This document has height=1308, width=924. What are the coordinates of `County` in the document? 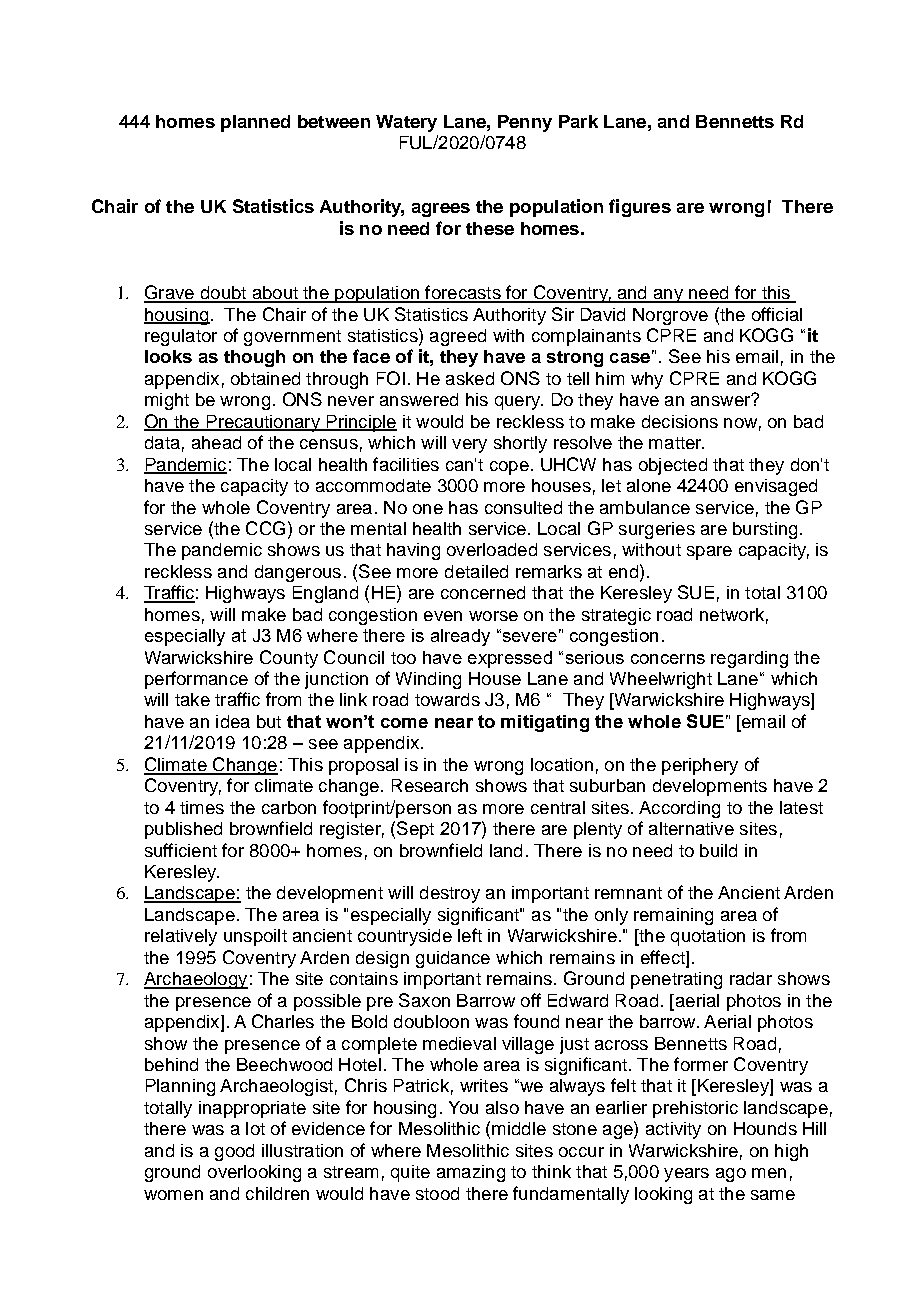 It's located at (289, 659).
